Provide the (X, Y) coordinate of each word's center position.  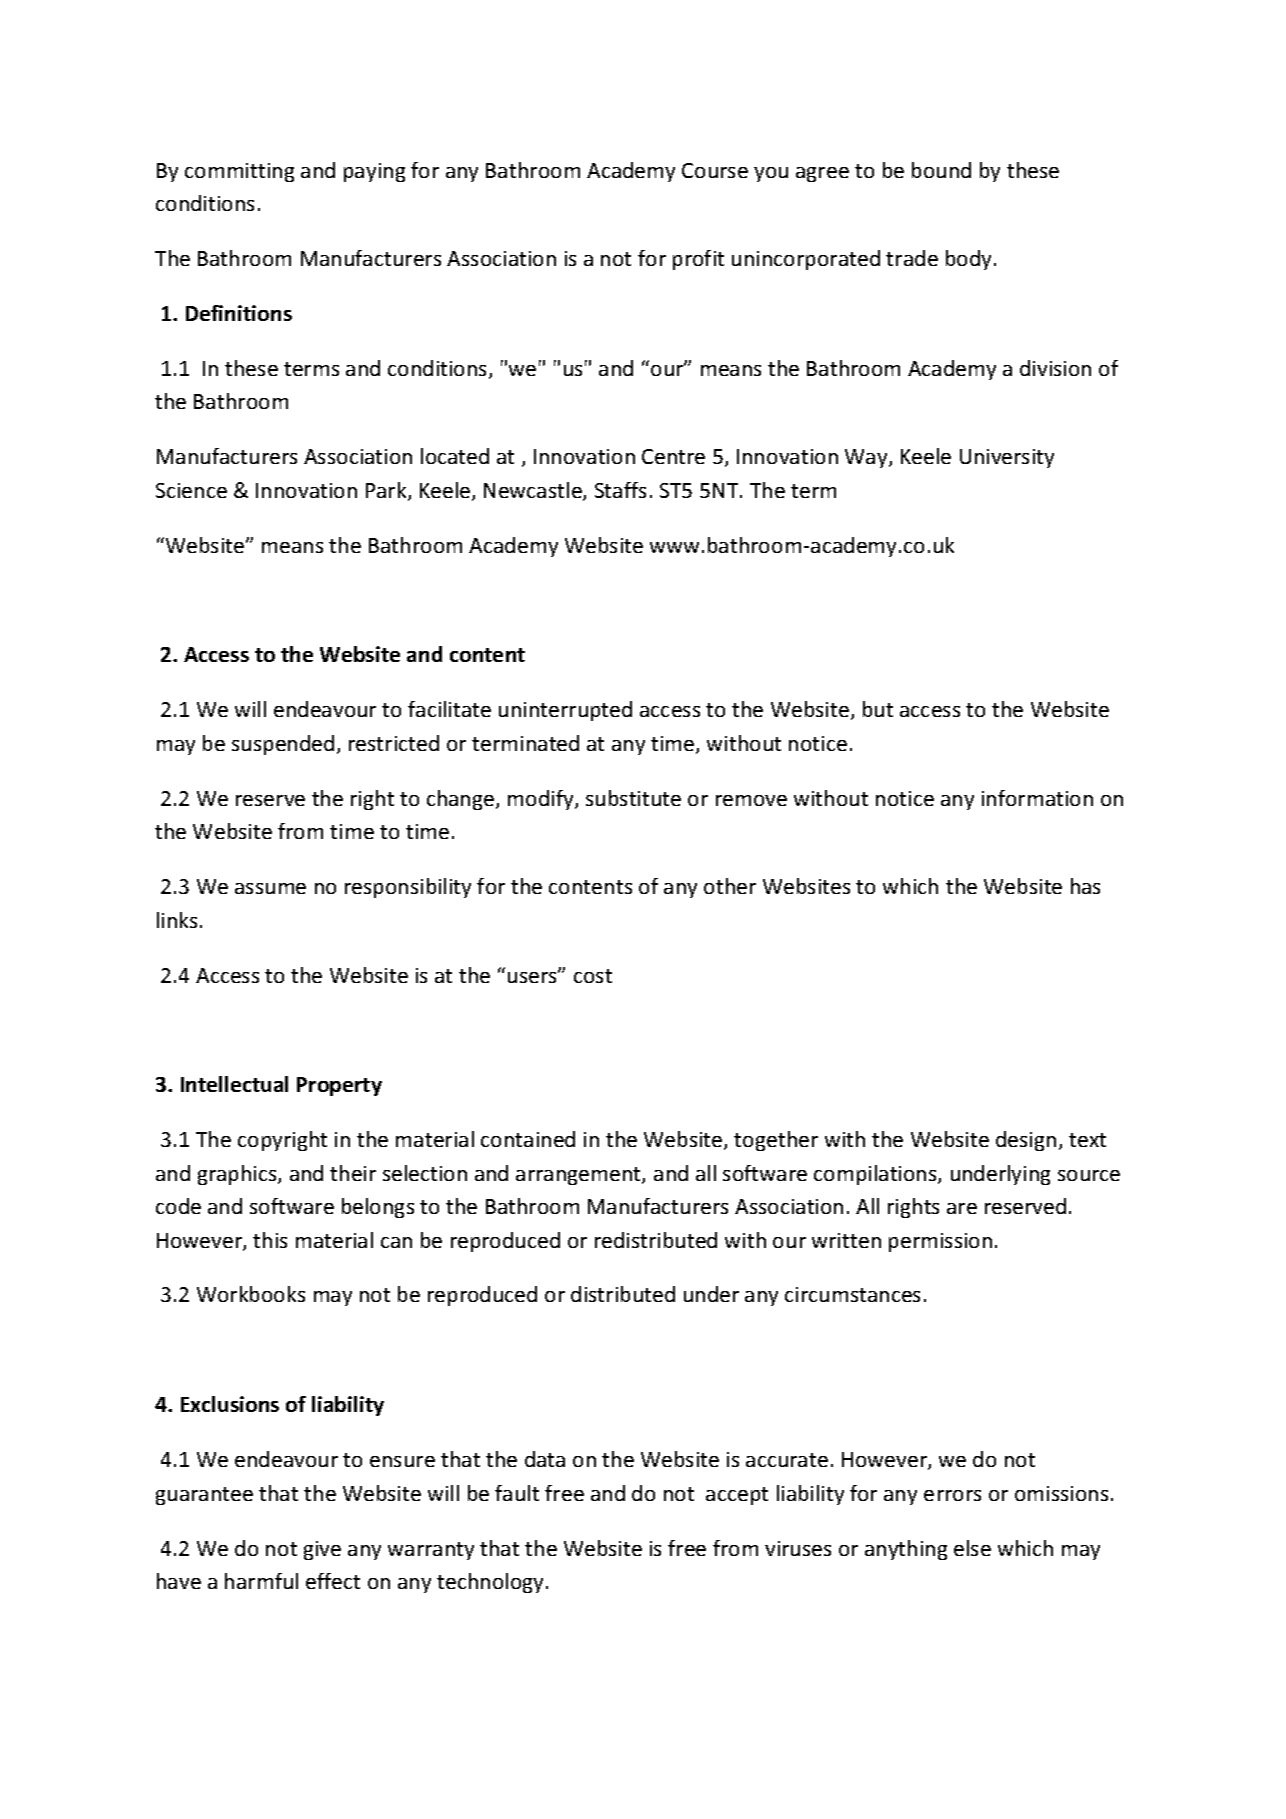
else (972, 1548)
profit (698, 260)
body (968, 260)
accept (737, 1496)
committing (239, 172)
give (322, 1550)
